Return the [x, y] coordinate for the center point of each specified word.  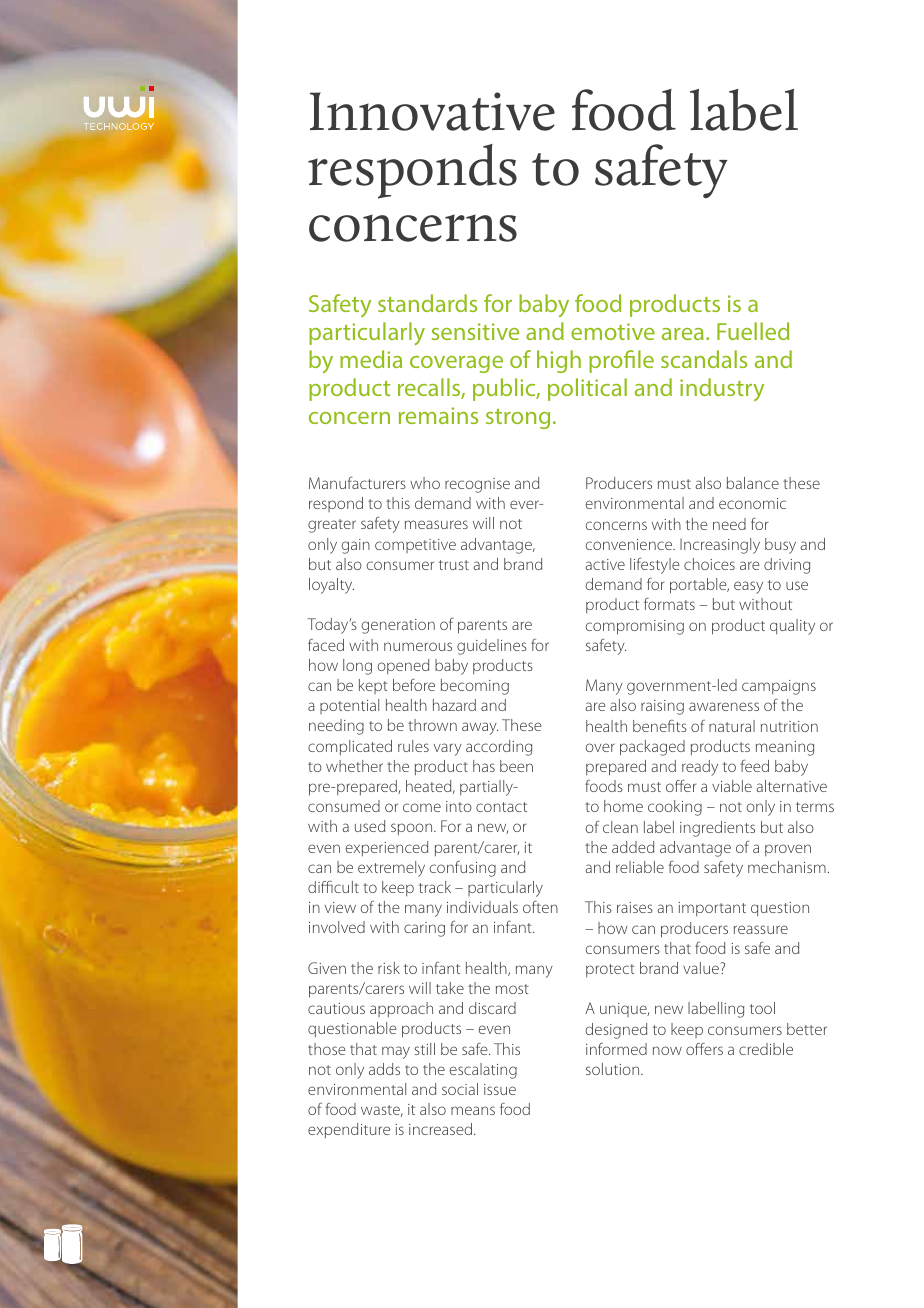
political [587, 389]
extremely [391, 869]
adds [384, 1069]
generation [398, 626]
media [371, 359]
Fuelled [753, 331]
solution [614, 1069]
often [540, 906]
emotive [613, 331]
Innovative [432, 111]
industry [722, 389]
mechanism [787, 867]
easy [748, 587]
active [605, 564]
